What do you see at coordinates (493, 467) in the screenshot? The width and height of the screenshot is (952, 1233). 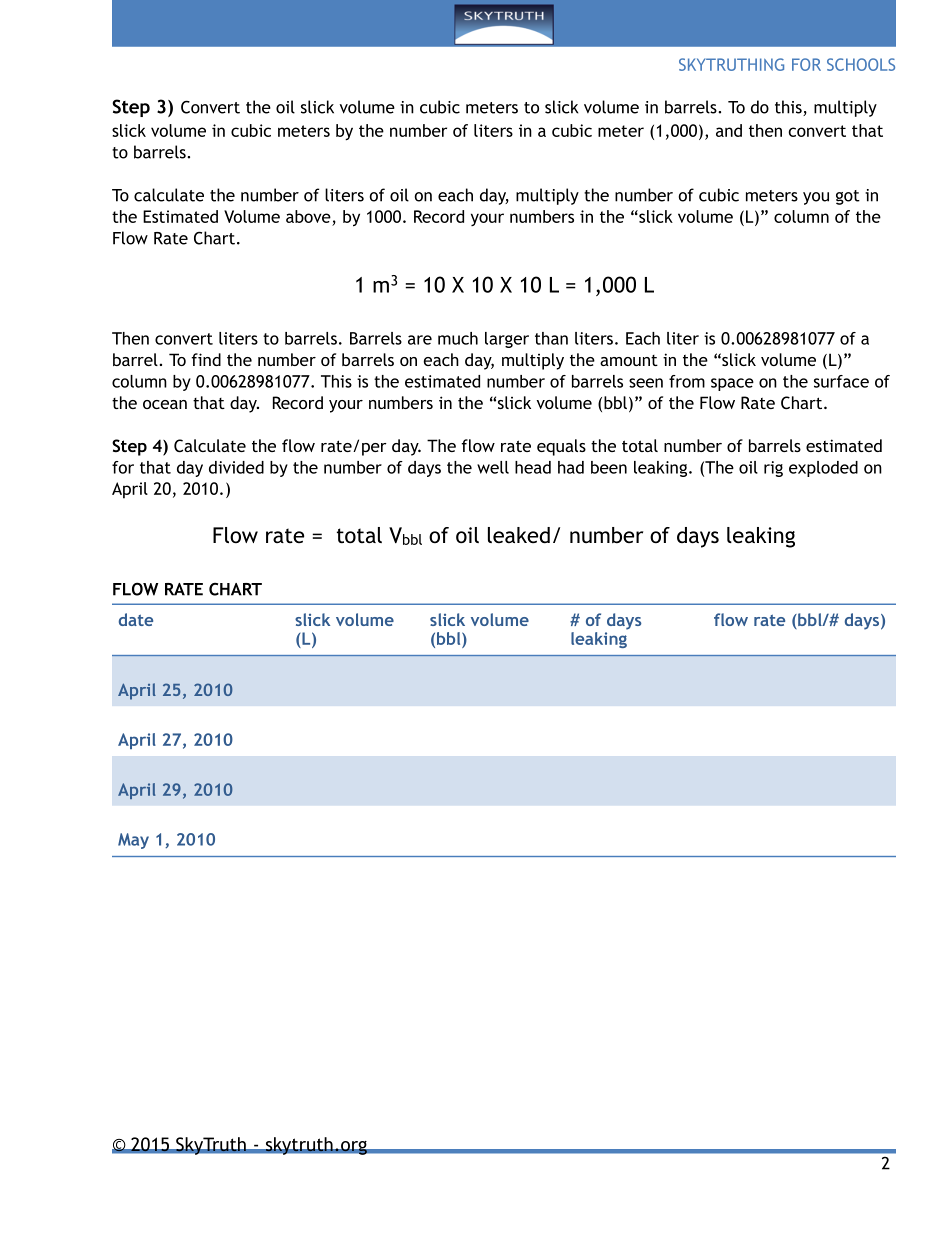 I see `well` at bounding box center [493, 467].
